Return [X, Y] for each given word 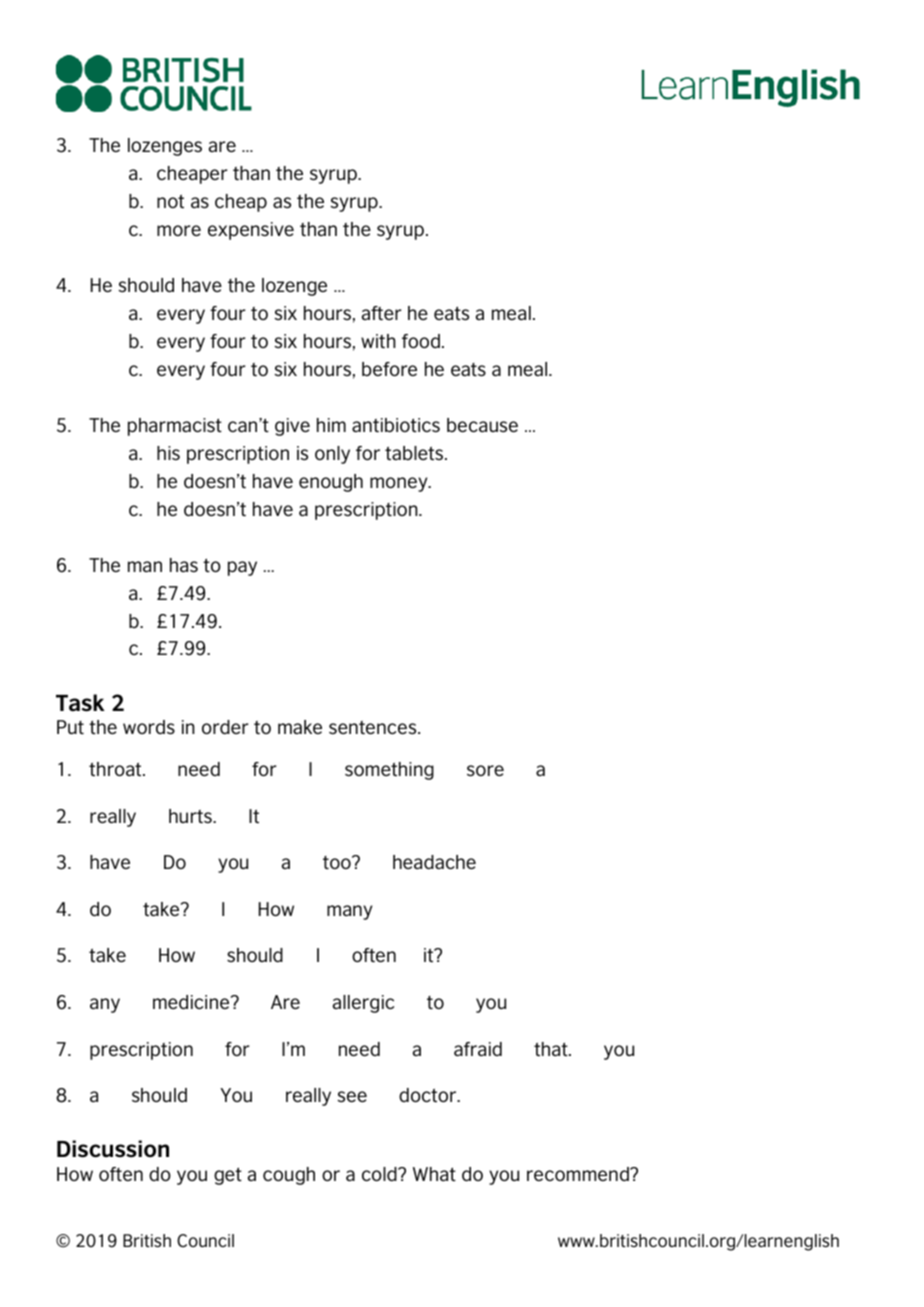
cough [289, 1176]
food [421, 341]
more [179, 230]
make [300, 727]
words [149, 727]
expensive [251, 231]
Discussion [113, 1149]
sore [485, 770]
